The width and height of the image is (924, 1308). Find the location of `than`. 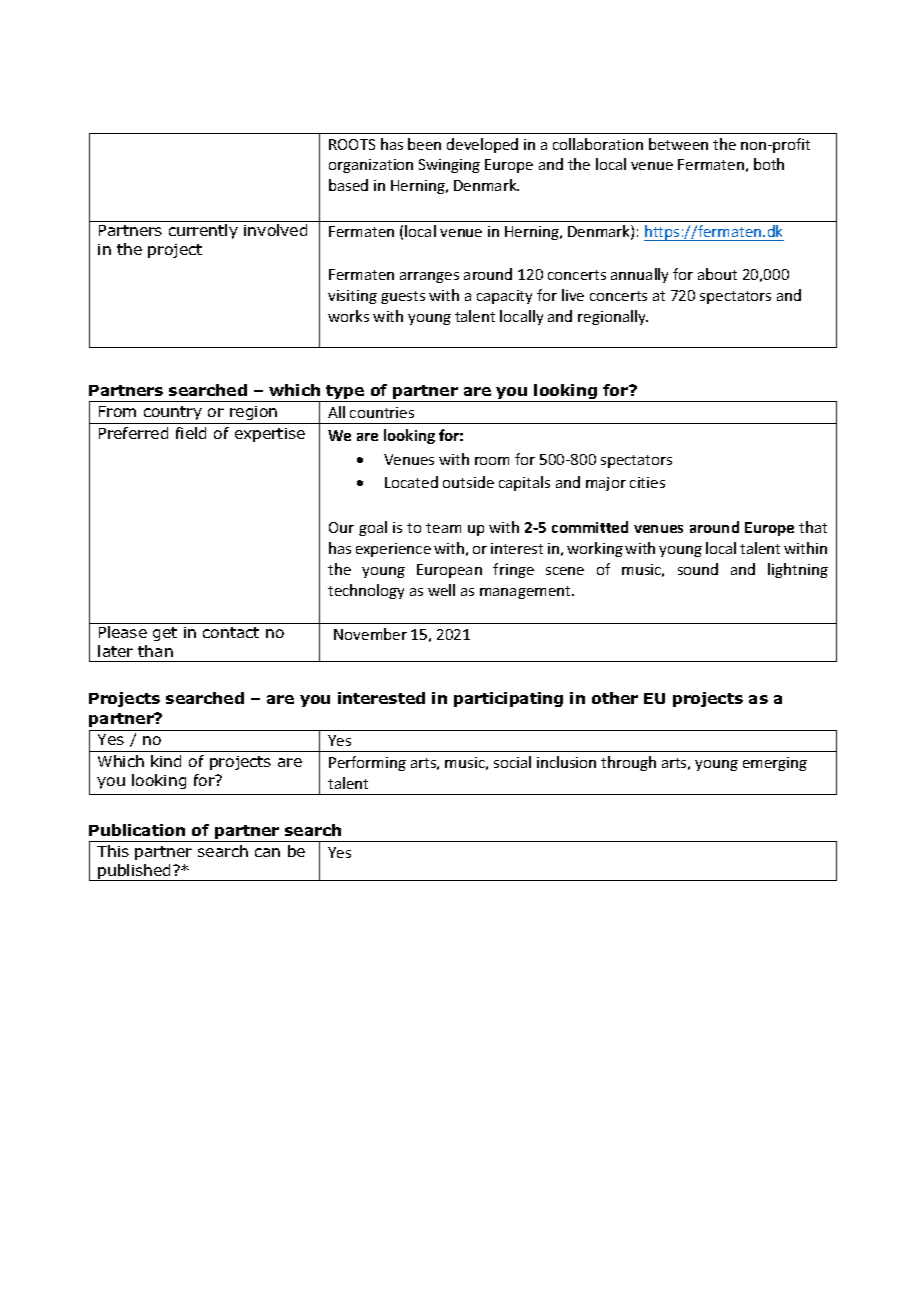

than is located at coordinates (155, 651).
